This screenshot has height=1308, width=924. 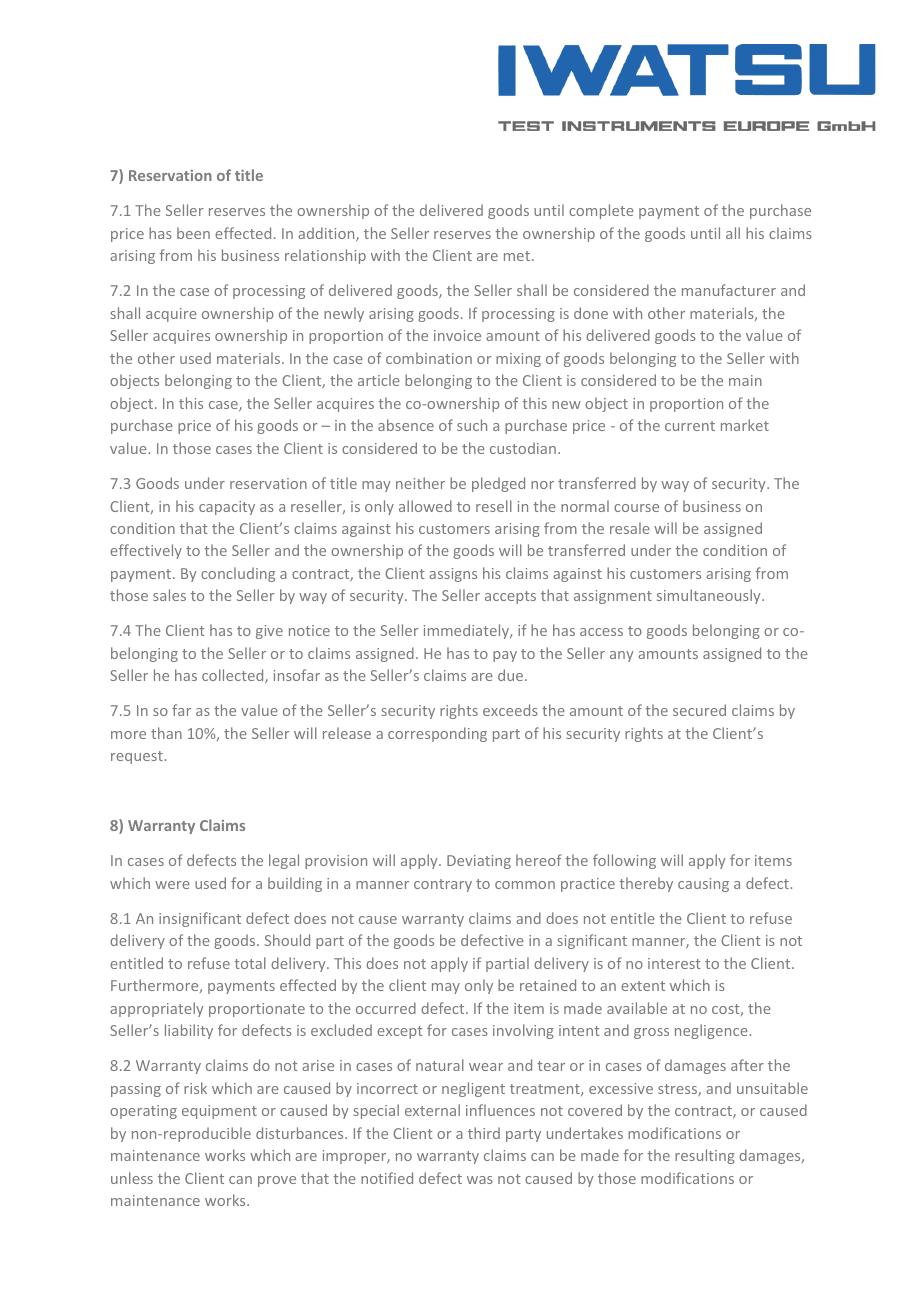 What do you see at coordinates (484, 1133) in the screenshot?
I see `third` at bounding box center [484, 1133].
